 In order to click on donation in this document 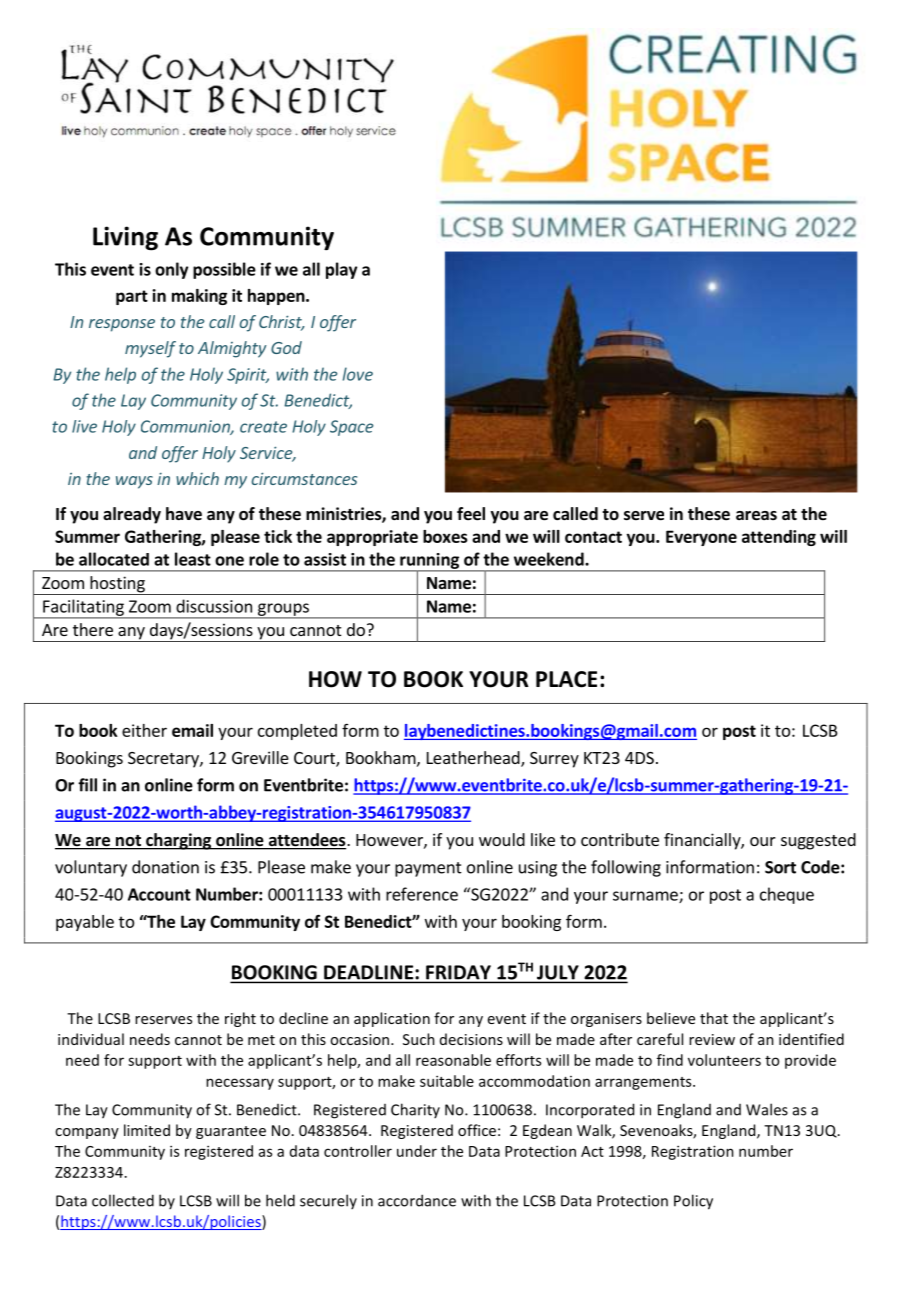, I will do `click(165, 867)`.
